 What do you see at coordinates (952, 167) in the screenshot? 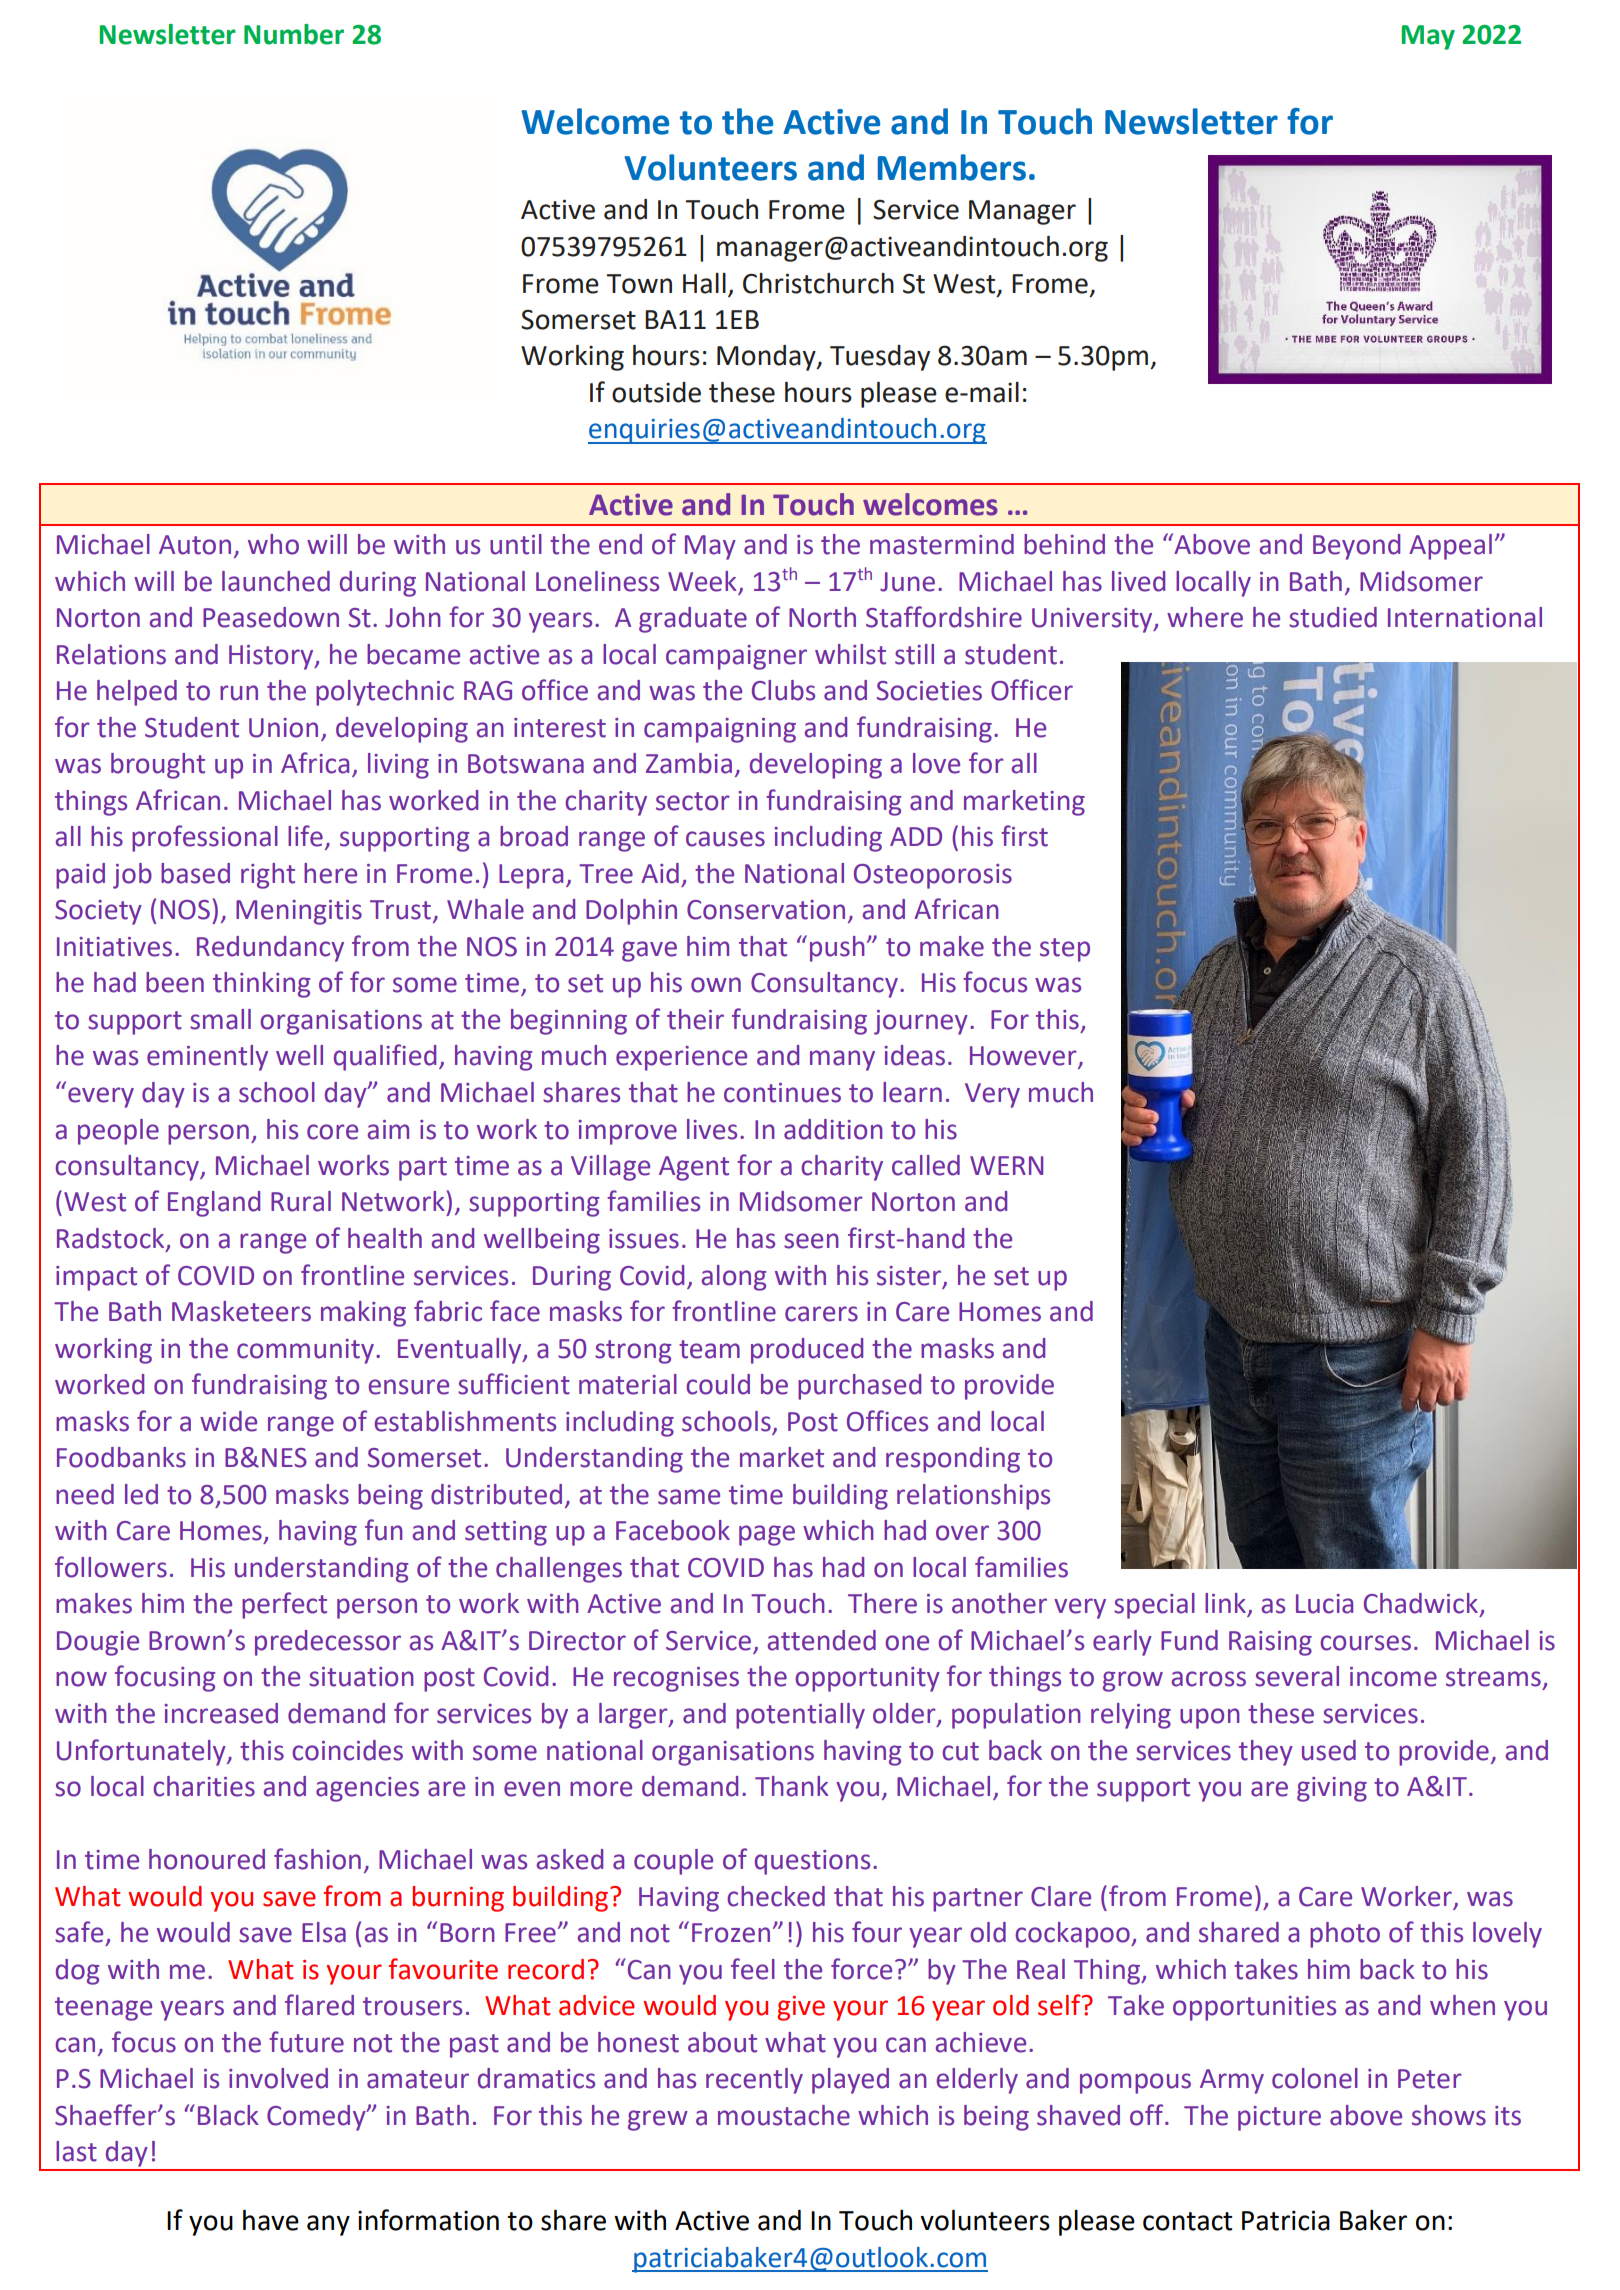
I see `Members` at bounding box center [952, 167].
